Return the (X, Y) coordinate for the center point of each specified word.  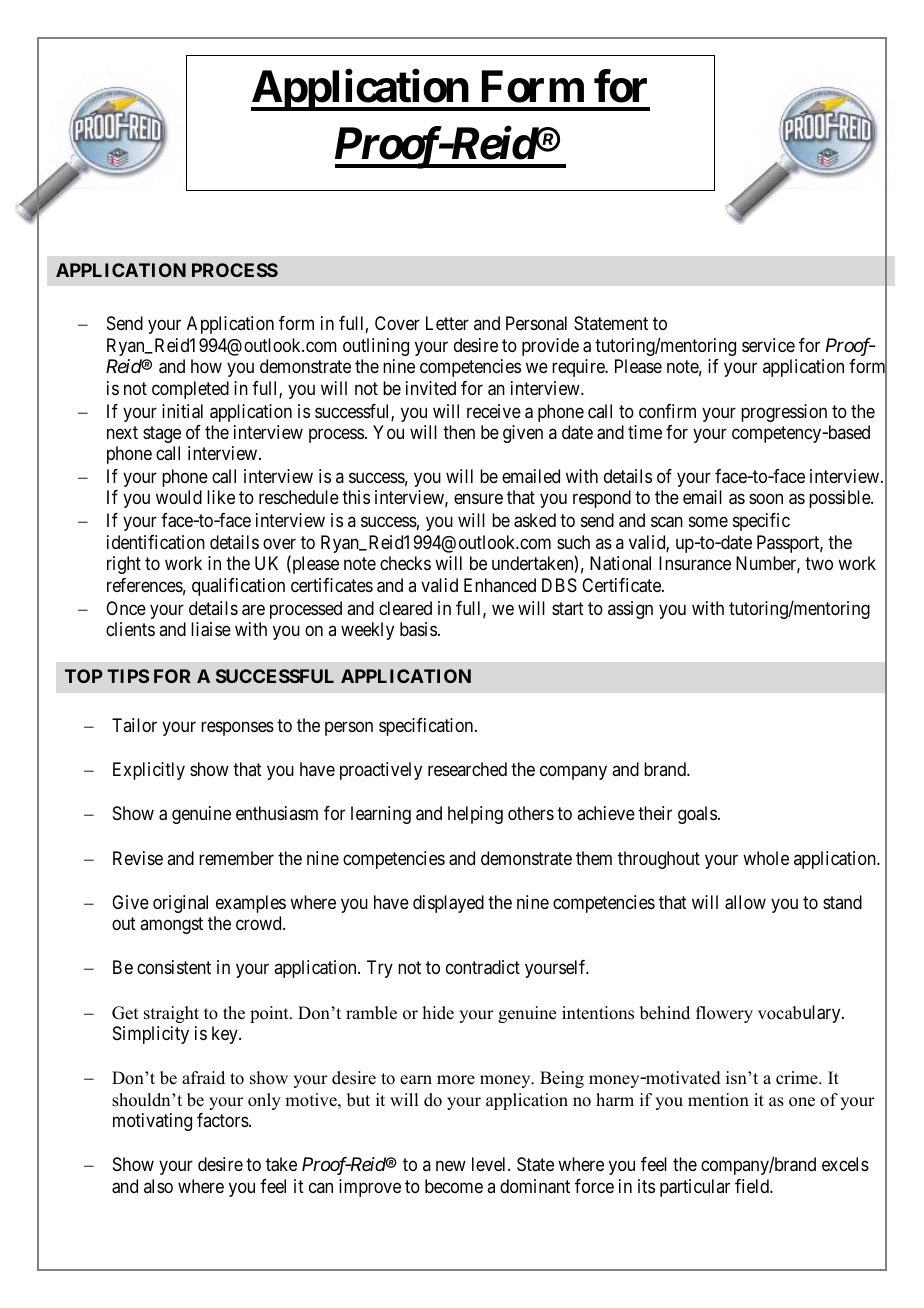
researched (467, 769)
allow (745, 902)
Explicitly (149, 771)
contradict (483, 967)
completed (190, 390)
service (768, 345)
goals (697, 815)
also (158, 1186)
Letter (447, 323)
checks (405, 563)
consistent (174, 967)
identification (156, 542)
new (451, 1166)
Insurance (695, 563)
